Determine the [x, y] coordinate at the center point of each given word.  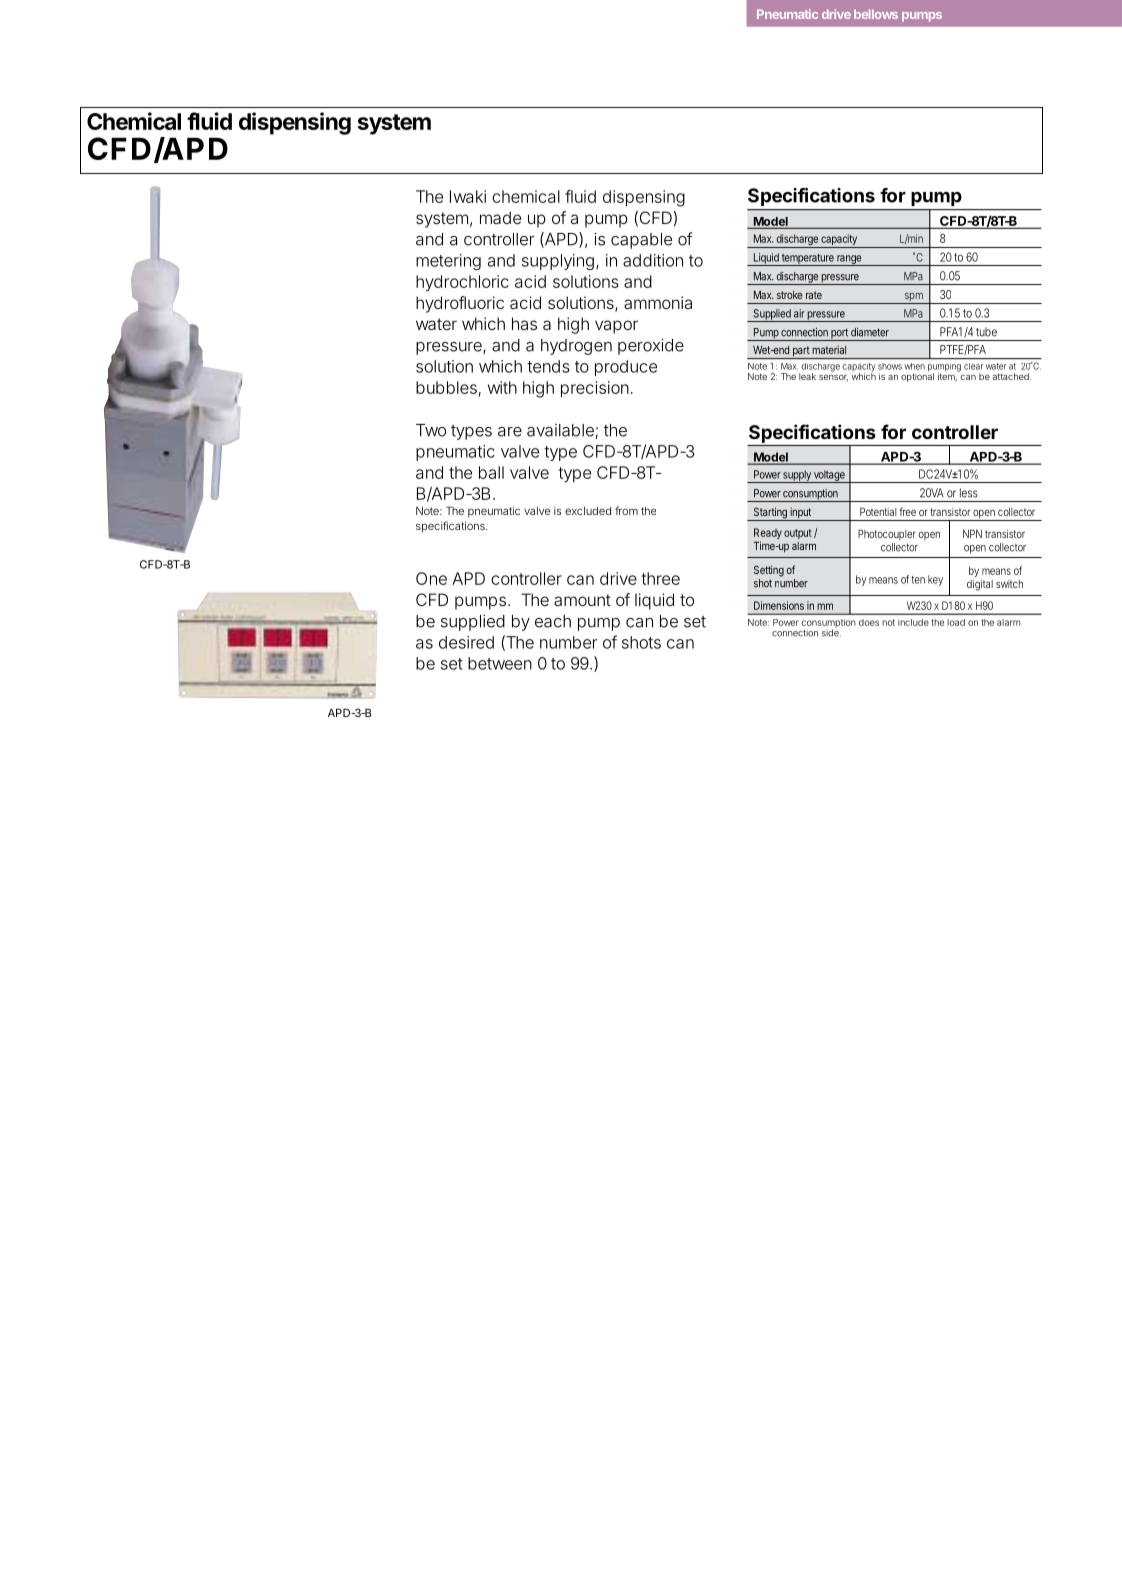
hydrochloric [462, 283]
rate [814, 295]
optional [917, 376]
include [913, 622]
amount [582, 600]
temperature [808, 260]
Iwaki [468, 196]
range [849, 260]
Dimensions [779, 605]
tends [548, 366]
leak [807, 376]
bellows [876, 14]
